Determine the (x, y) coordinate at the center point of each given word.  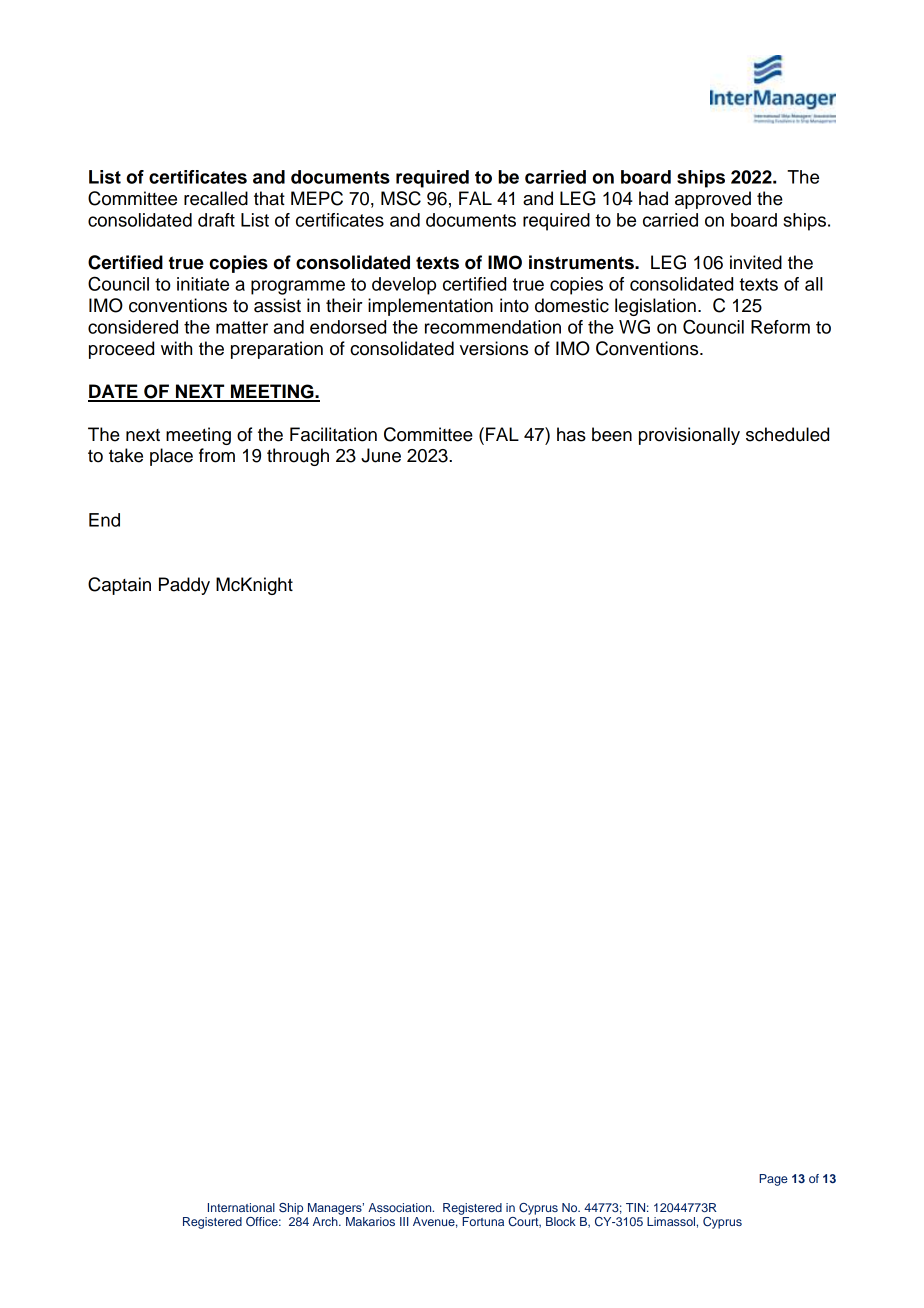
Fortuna (483, 1221)
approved (713, 200)
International (241, 1207)
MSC (401, 198)
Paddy (184, 586)
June (381, 455)
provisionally (689, 436)
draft (216, 220)
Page (773, 1180)
